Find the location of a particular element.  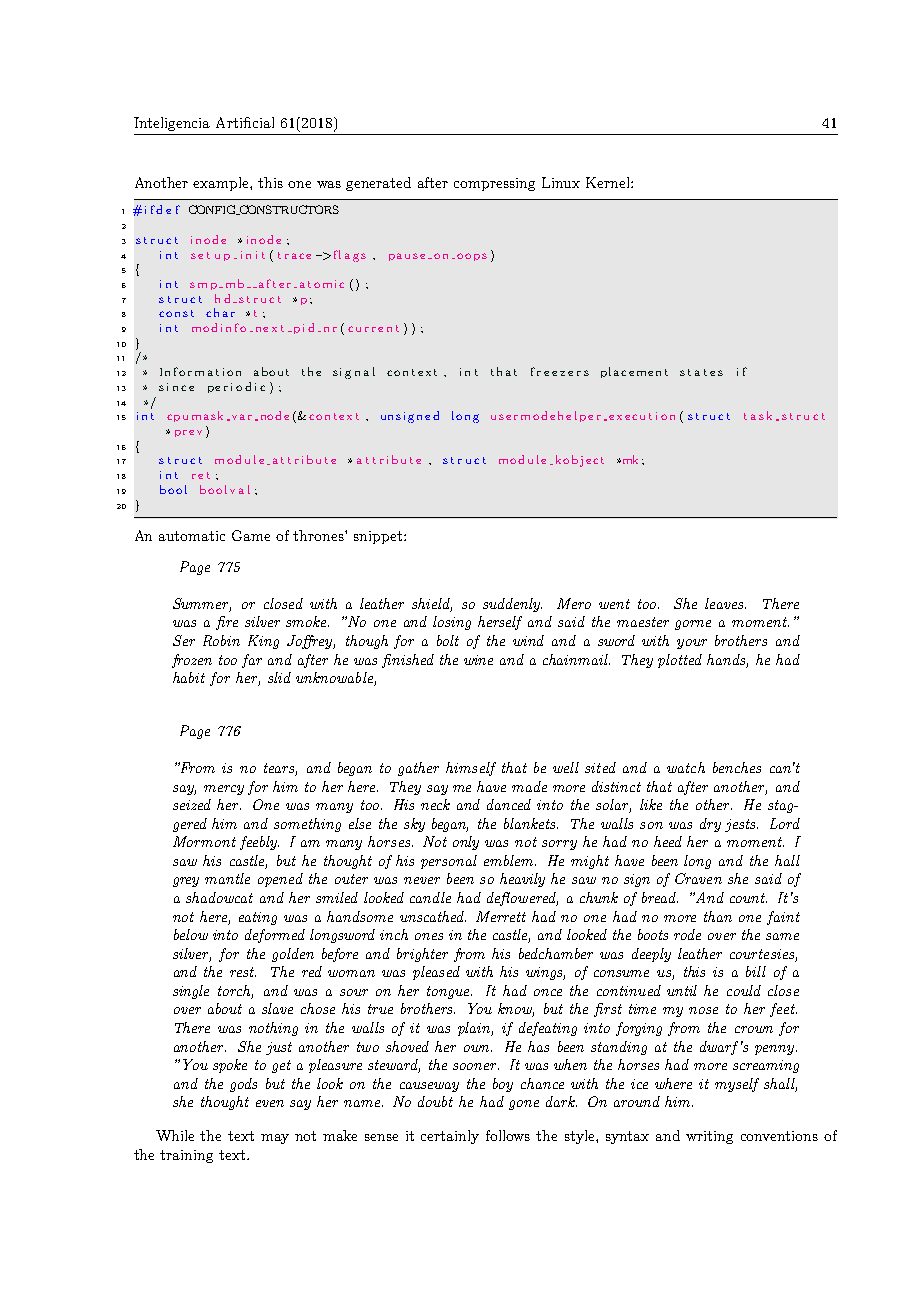

mantle is located at coordinates (227, 878).
